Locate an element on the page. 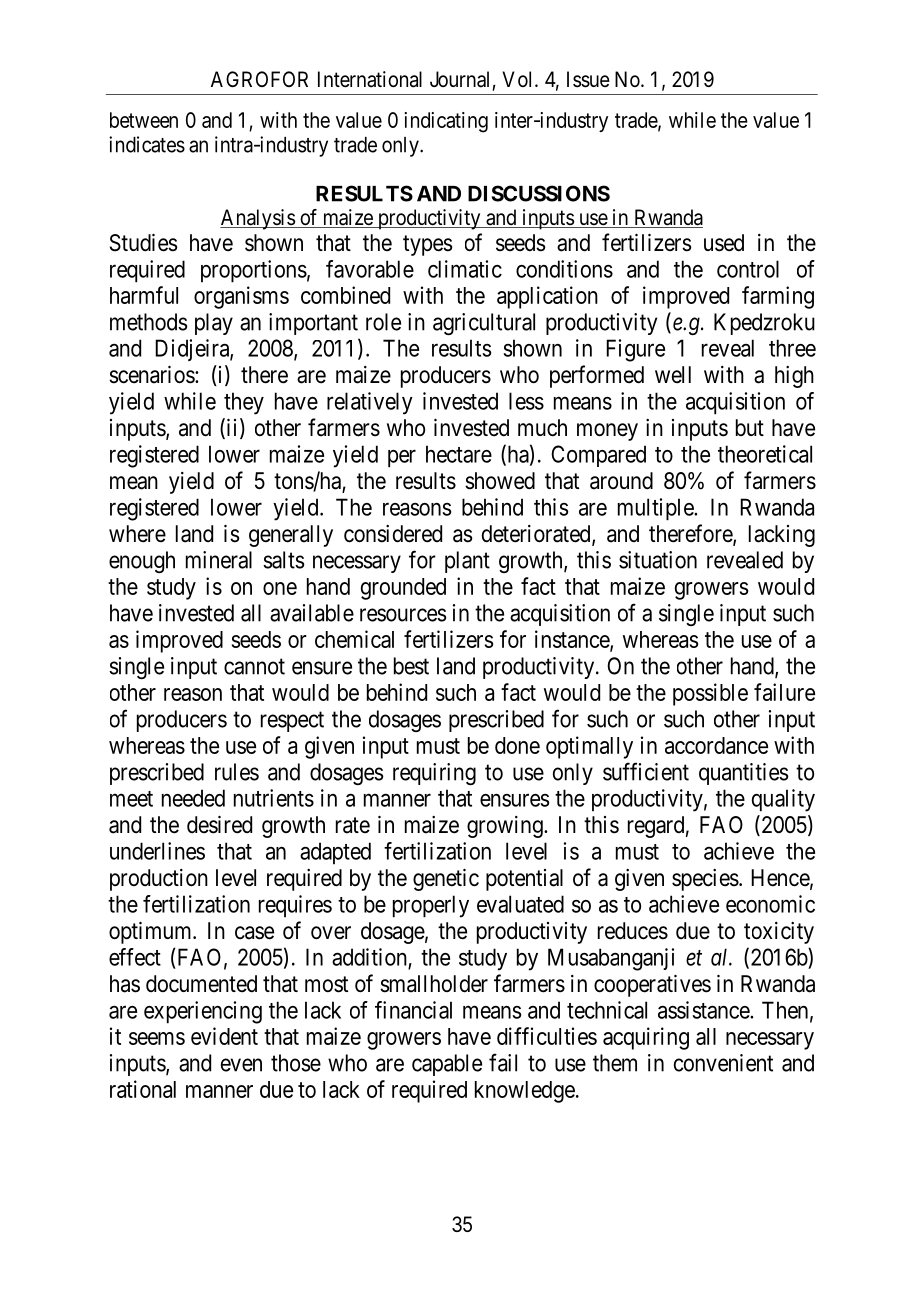  but is located at coordinates (750, 427).
